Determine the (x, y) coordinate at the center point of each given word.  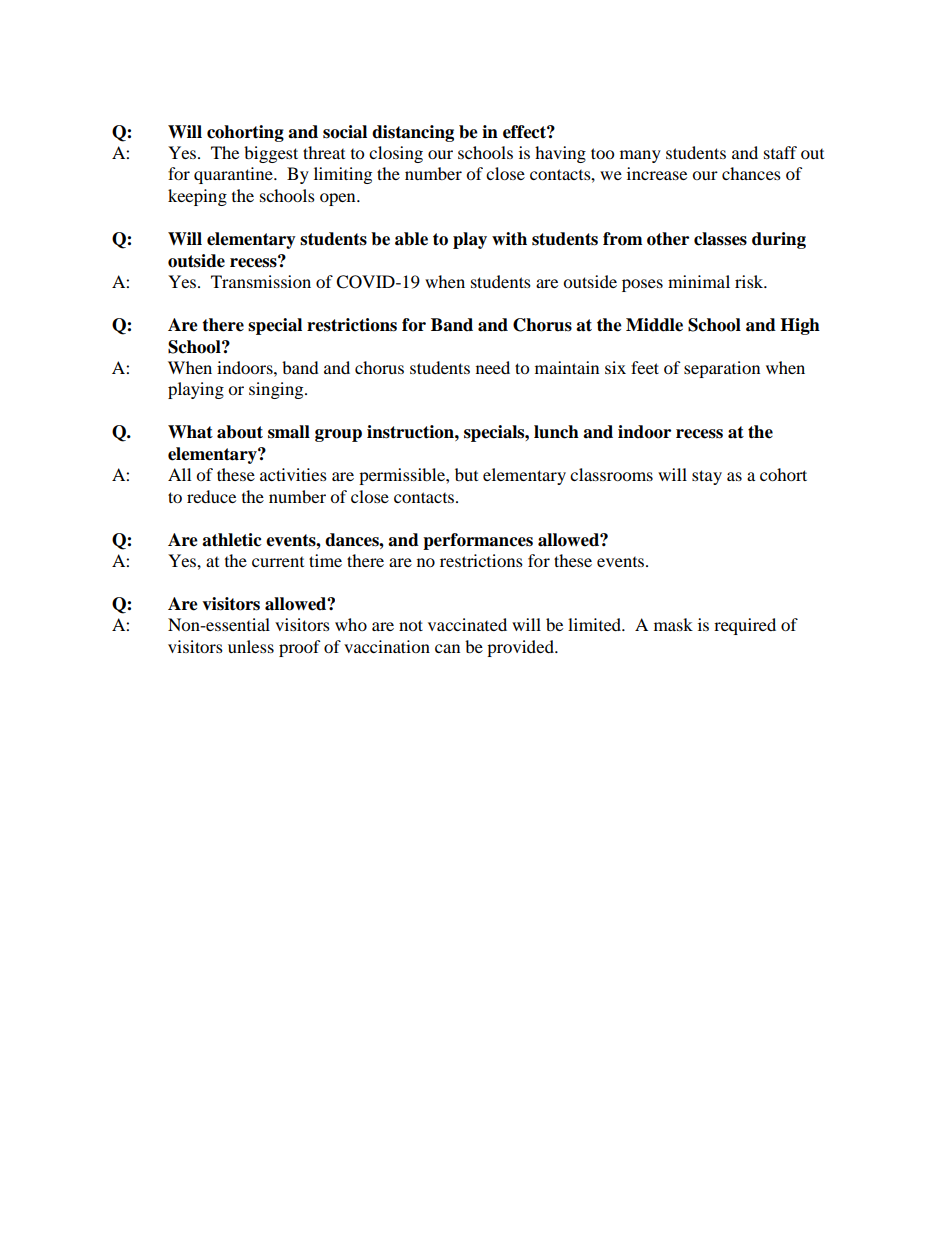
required (745, 626)
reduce (211, 496)
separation (722, 369)
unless (251, 646)
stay (707, 477)
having (560, 154)
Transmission (261, 281)
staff (780, 152)
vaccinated (467, 624)
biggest (271, 154)
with (509, 238)
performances (478, 541)
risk (750, 281)
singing (277, 390)
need (493, 367)
